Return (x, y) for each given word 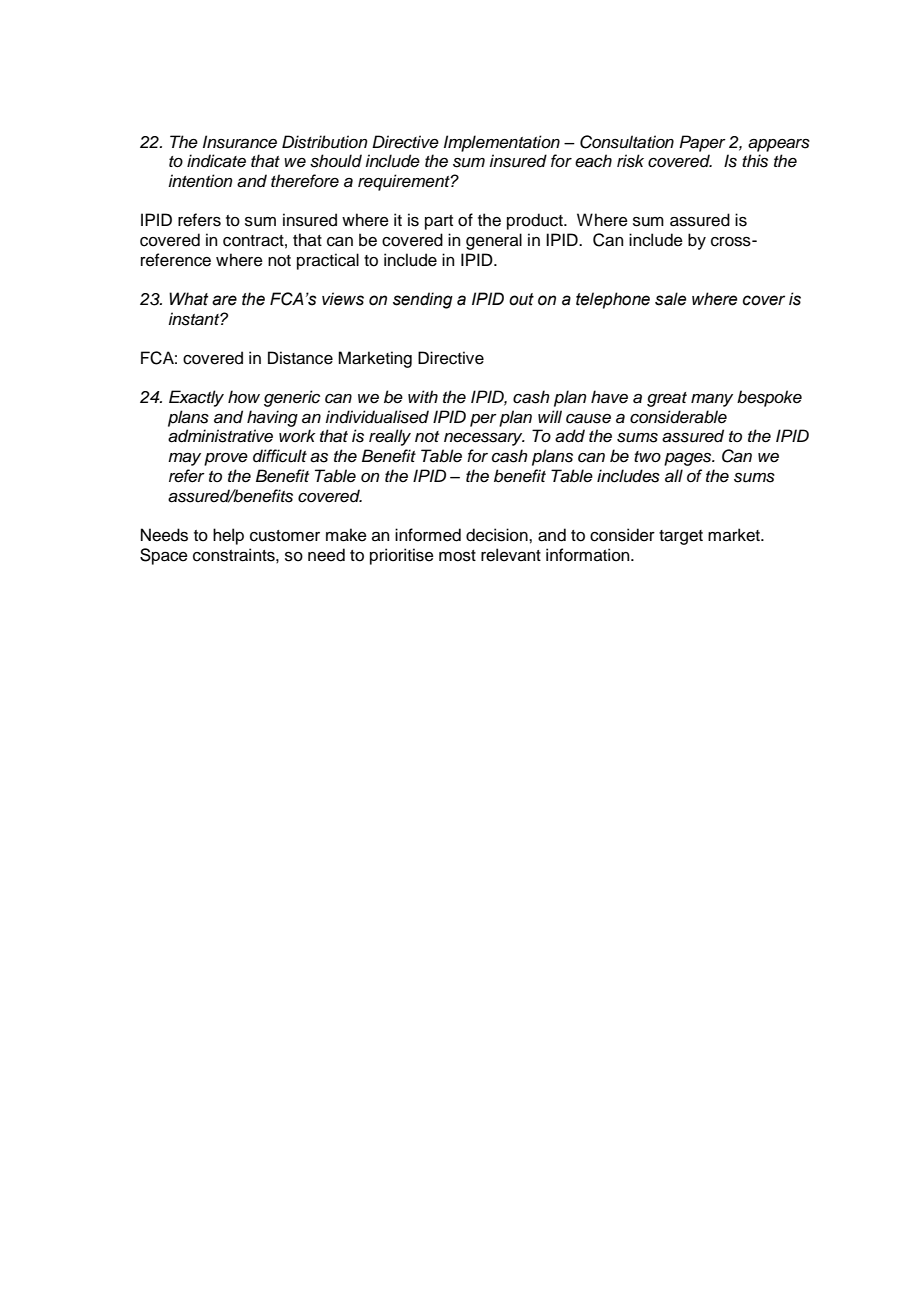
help (228, 536)
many (712, 400)
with (423, 396)
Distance (300, 358)
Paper (702, 143)
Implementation (502, 143)
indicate (216, 161)
